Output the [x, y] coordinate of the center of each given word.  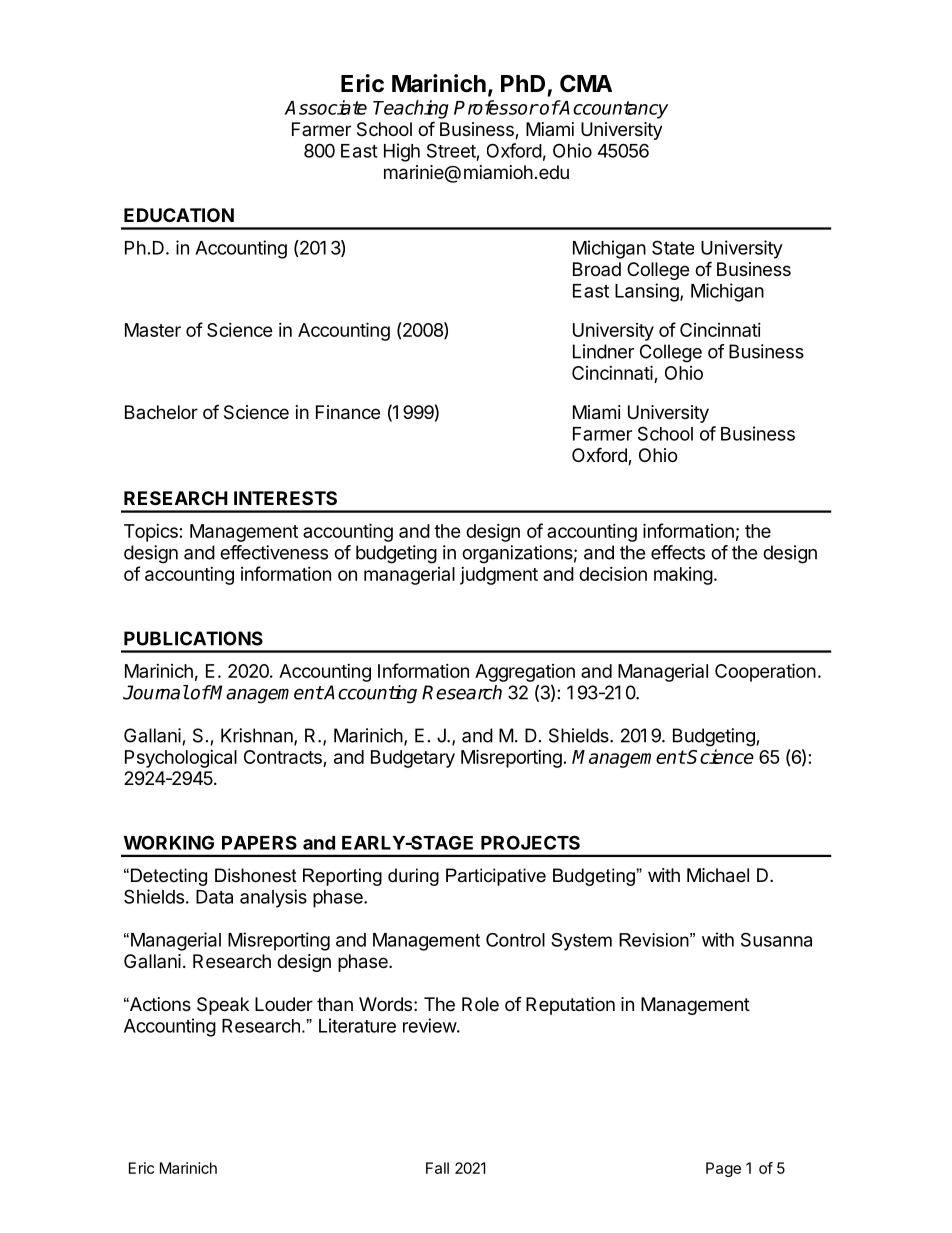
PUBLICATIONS [193, 638]
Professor [496, 107]
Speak [223, 1006]
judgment [499, 576]
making [683, 576]
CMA [586, 83]
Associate [326, 107]
